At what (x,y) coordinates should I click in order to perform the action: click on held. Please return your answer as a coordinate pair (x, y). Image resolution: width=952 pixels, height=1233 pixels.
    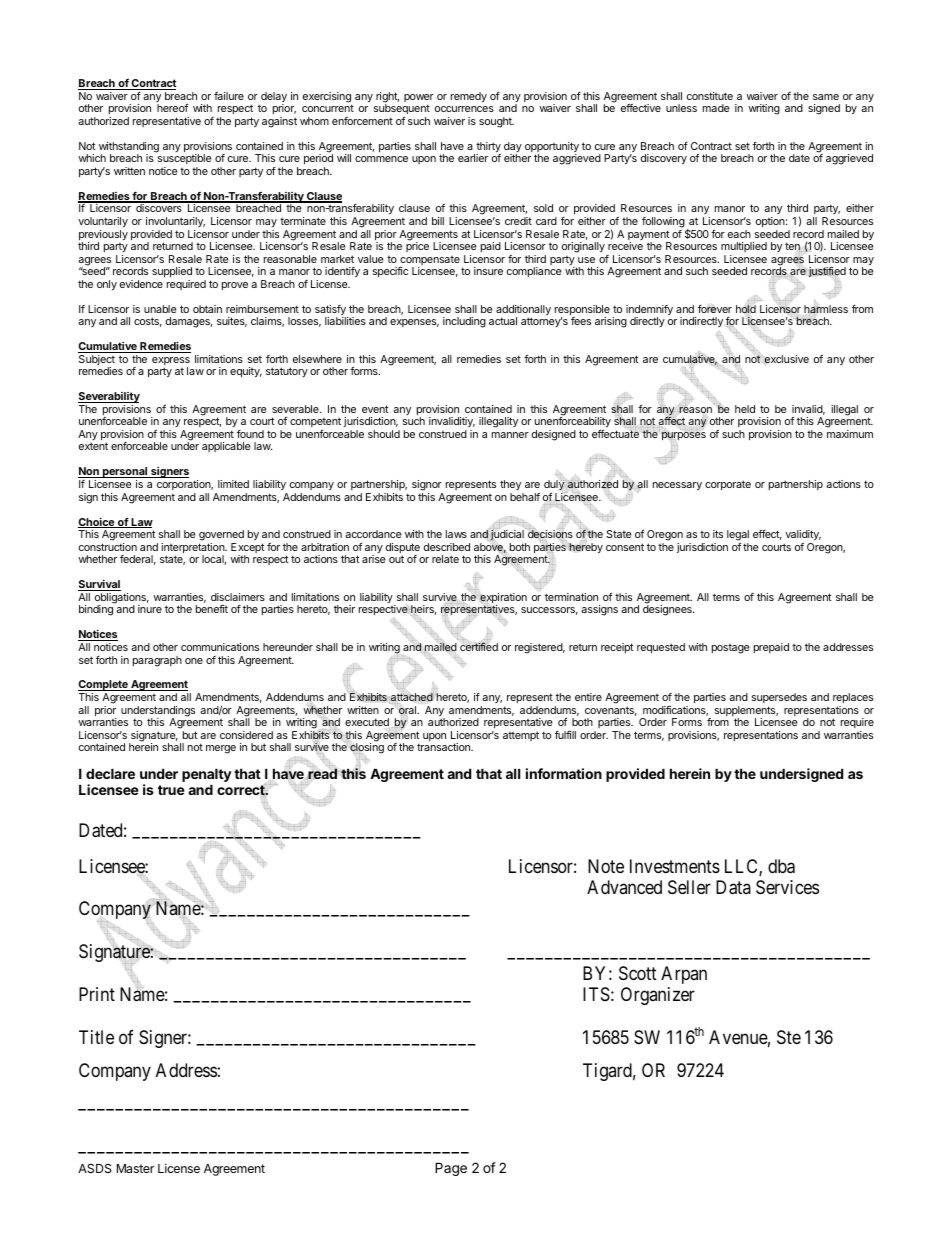
    Looking at the image, I should click on (745, 409).
